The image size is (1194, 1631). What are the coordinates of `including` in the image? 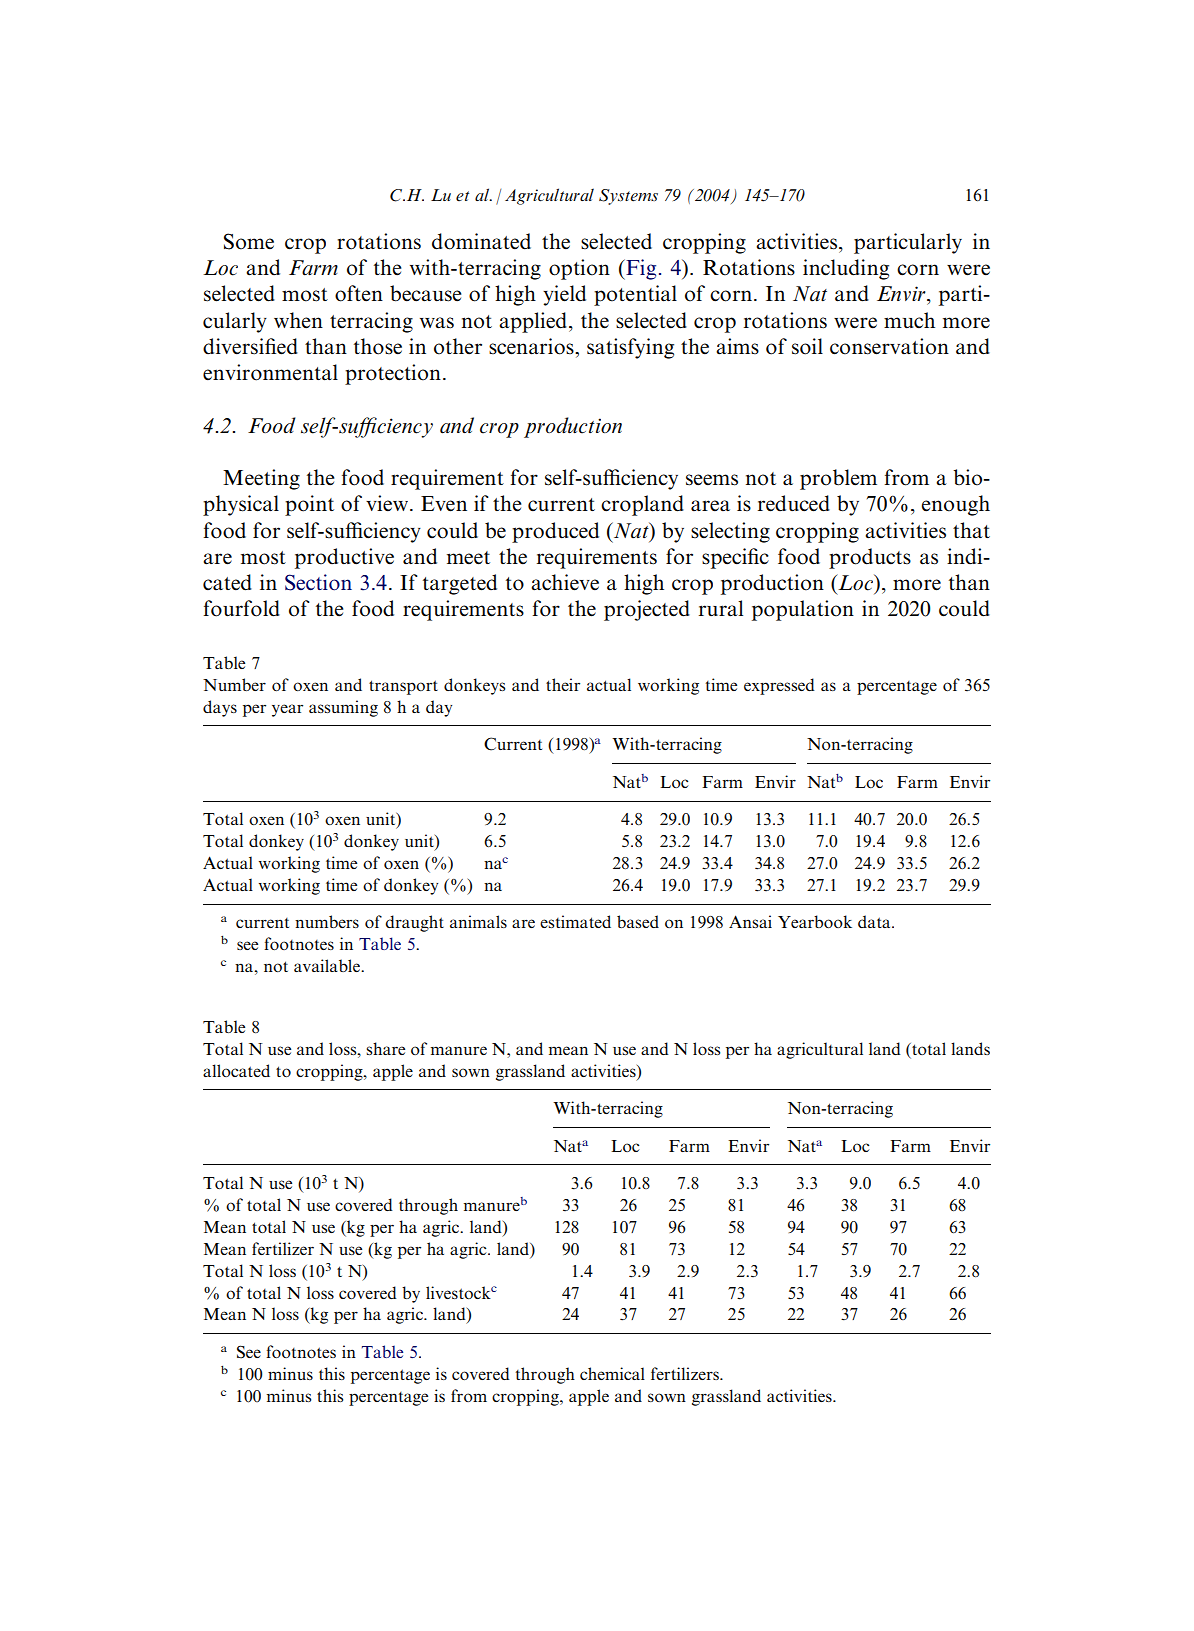 It's located at (846, 269).
